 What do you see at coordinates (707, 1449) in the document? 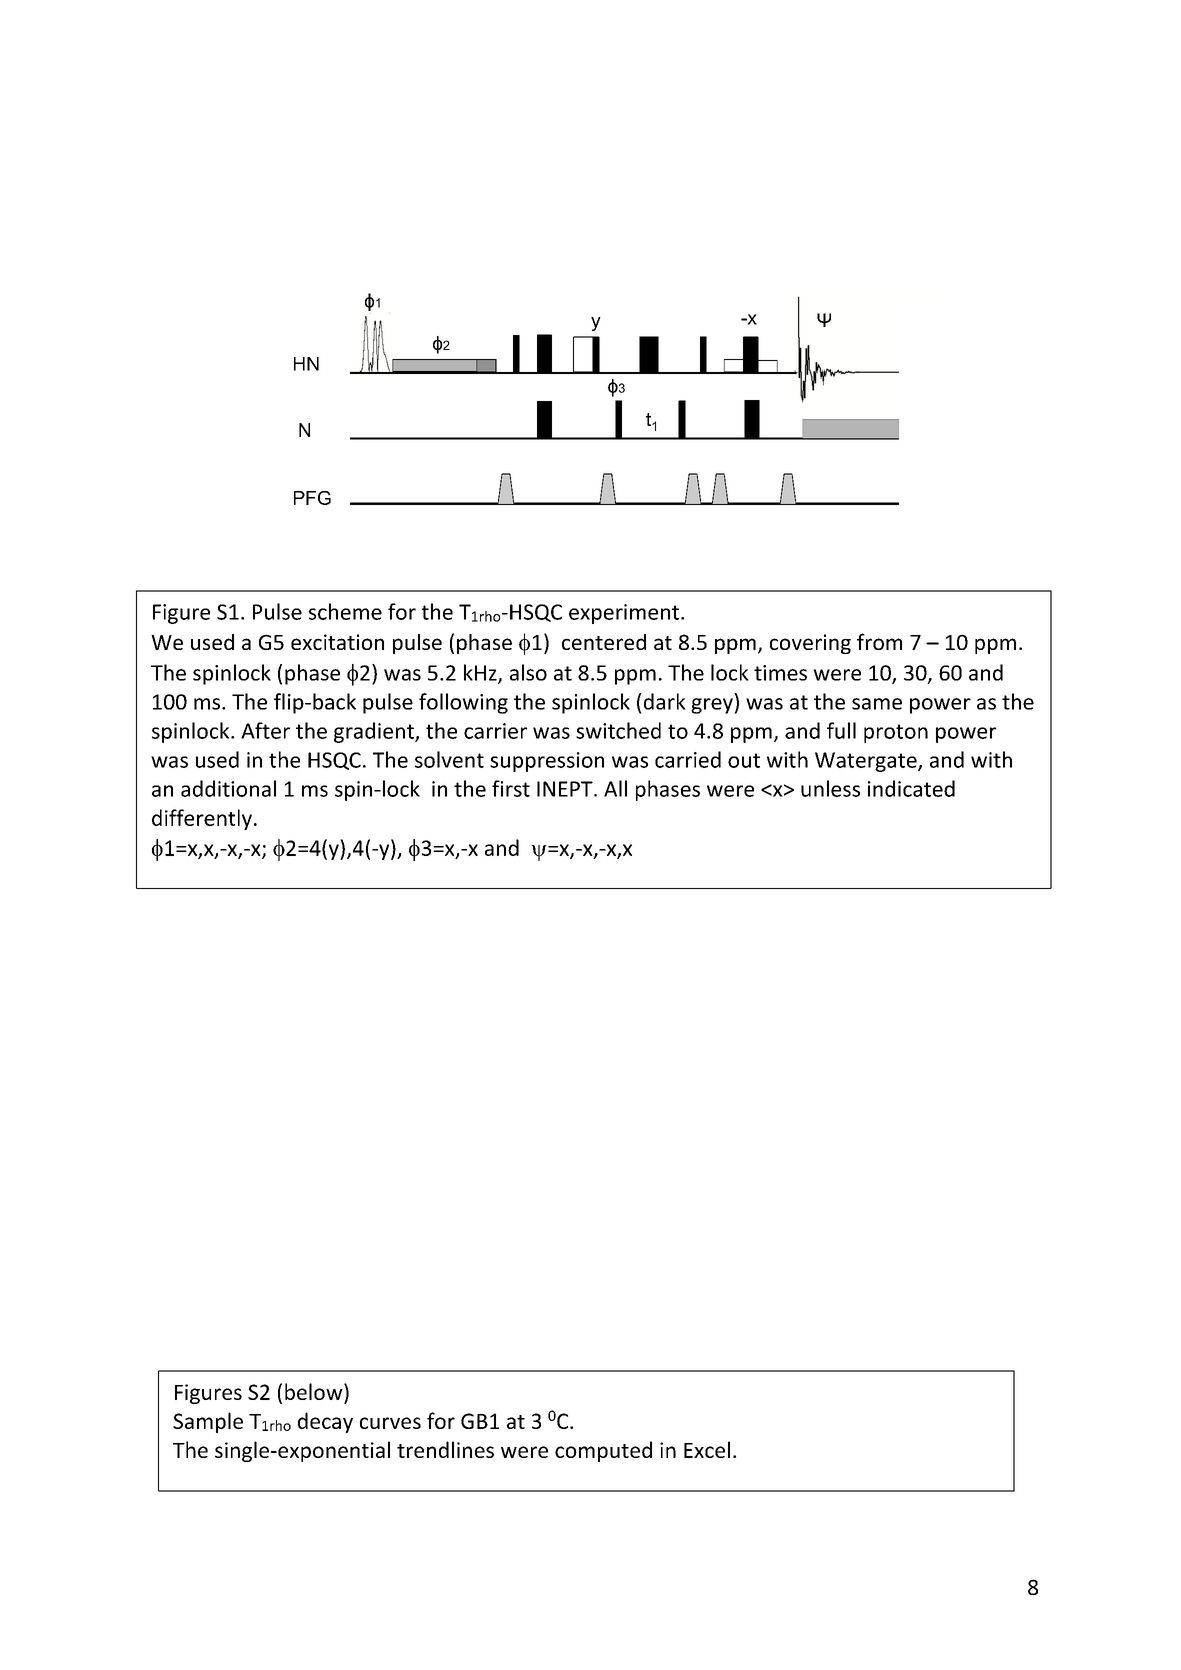
I see `Excel` at bounding box center [707, 1449].
